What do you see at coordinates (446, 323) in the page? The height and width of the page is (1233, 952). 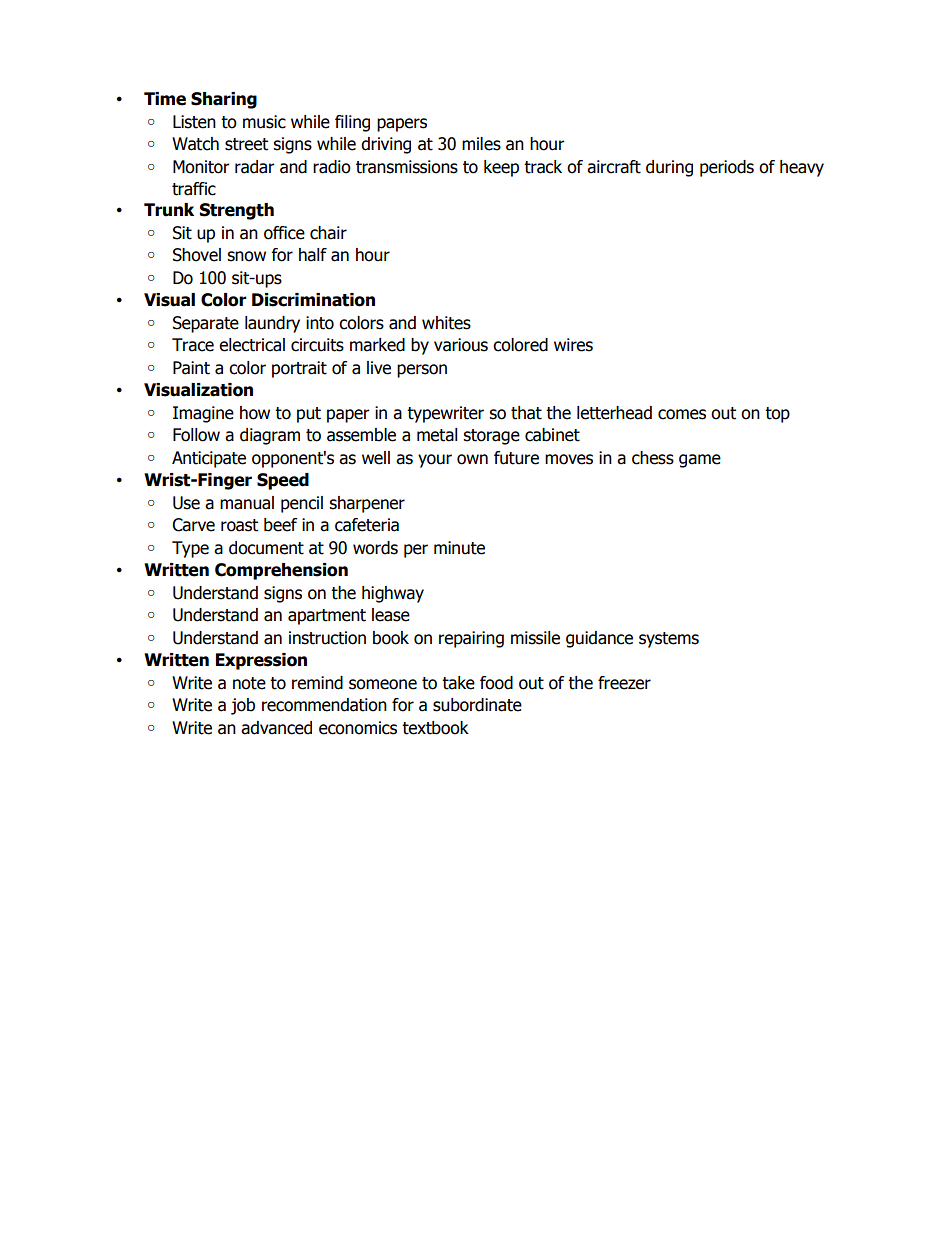 I see `whites` at bounding box center [446, 323].
